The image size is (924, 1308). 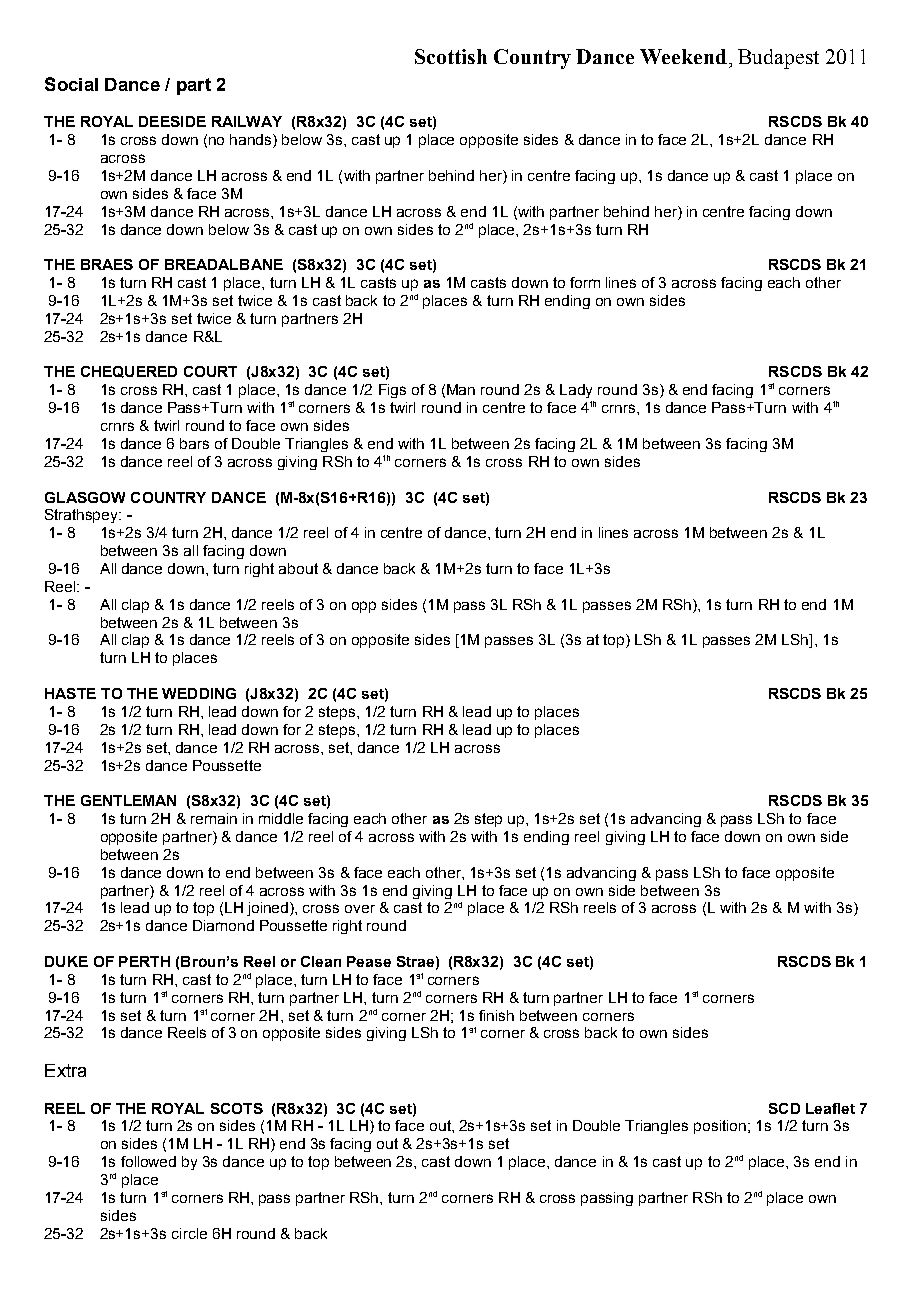 I want to click on SCOTS, so click(x=237, y=1108).
